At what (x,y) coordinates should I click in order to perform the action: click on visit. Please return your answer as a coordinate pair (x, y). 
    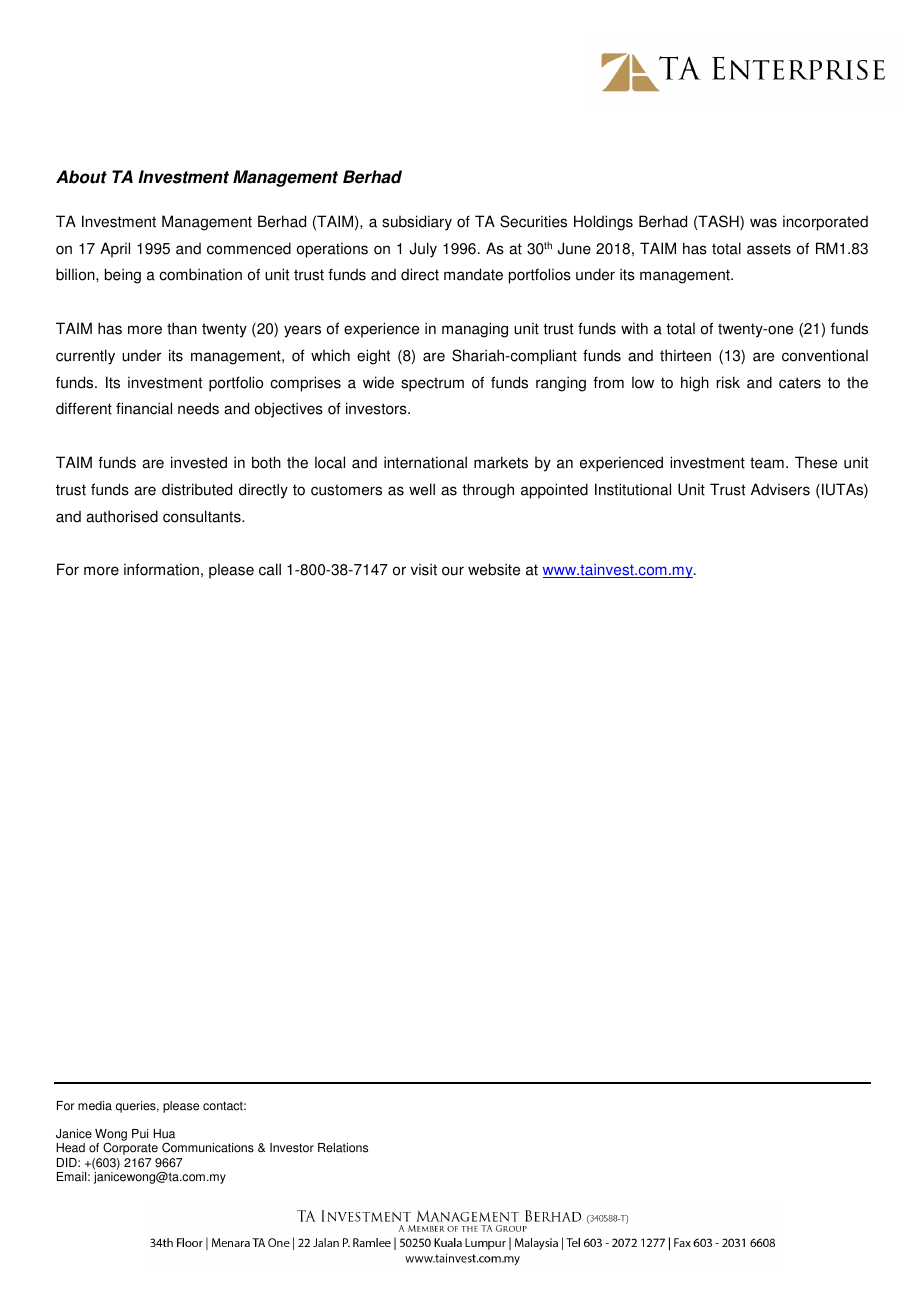
    Looking at the image, I should click on (424, 569).
